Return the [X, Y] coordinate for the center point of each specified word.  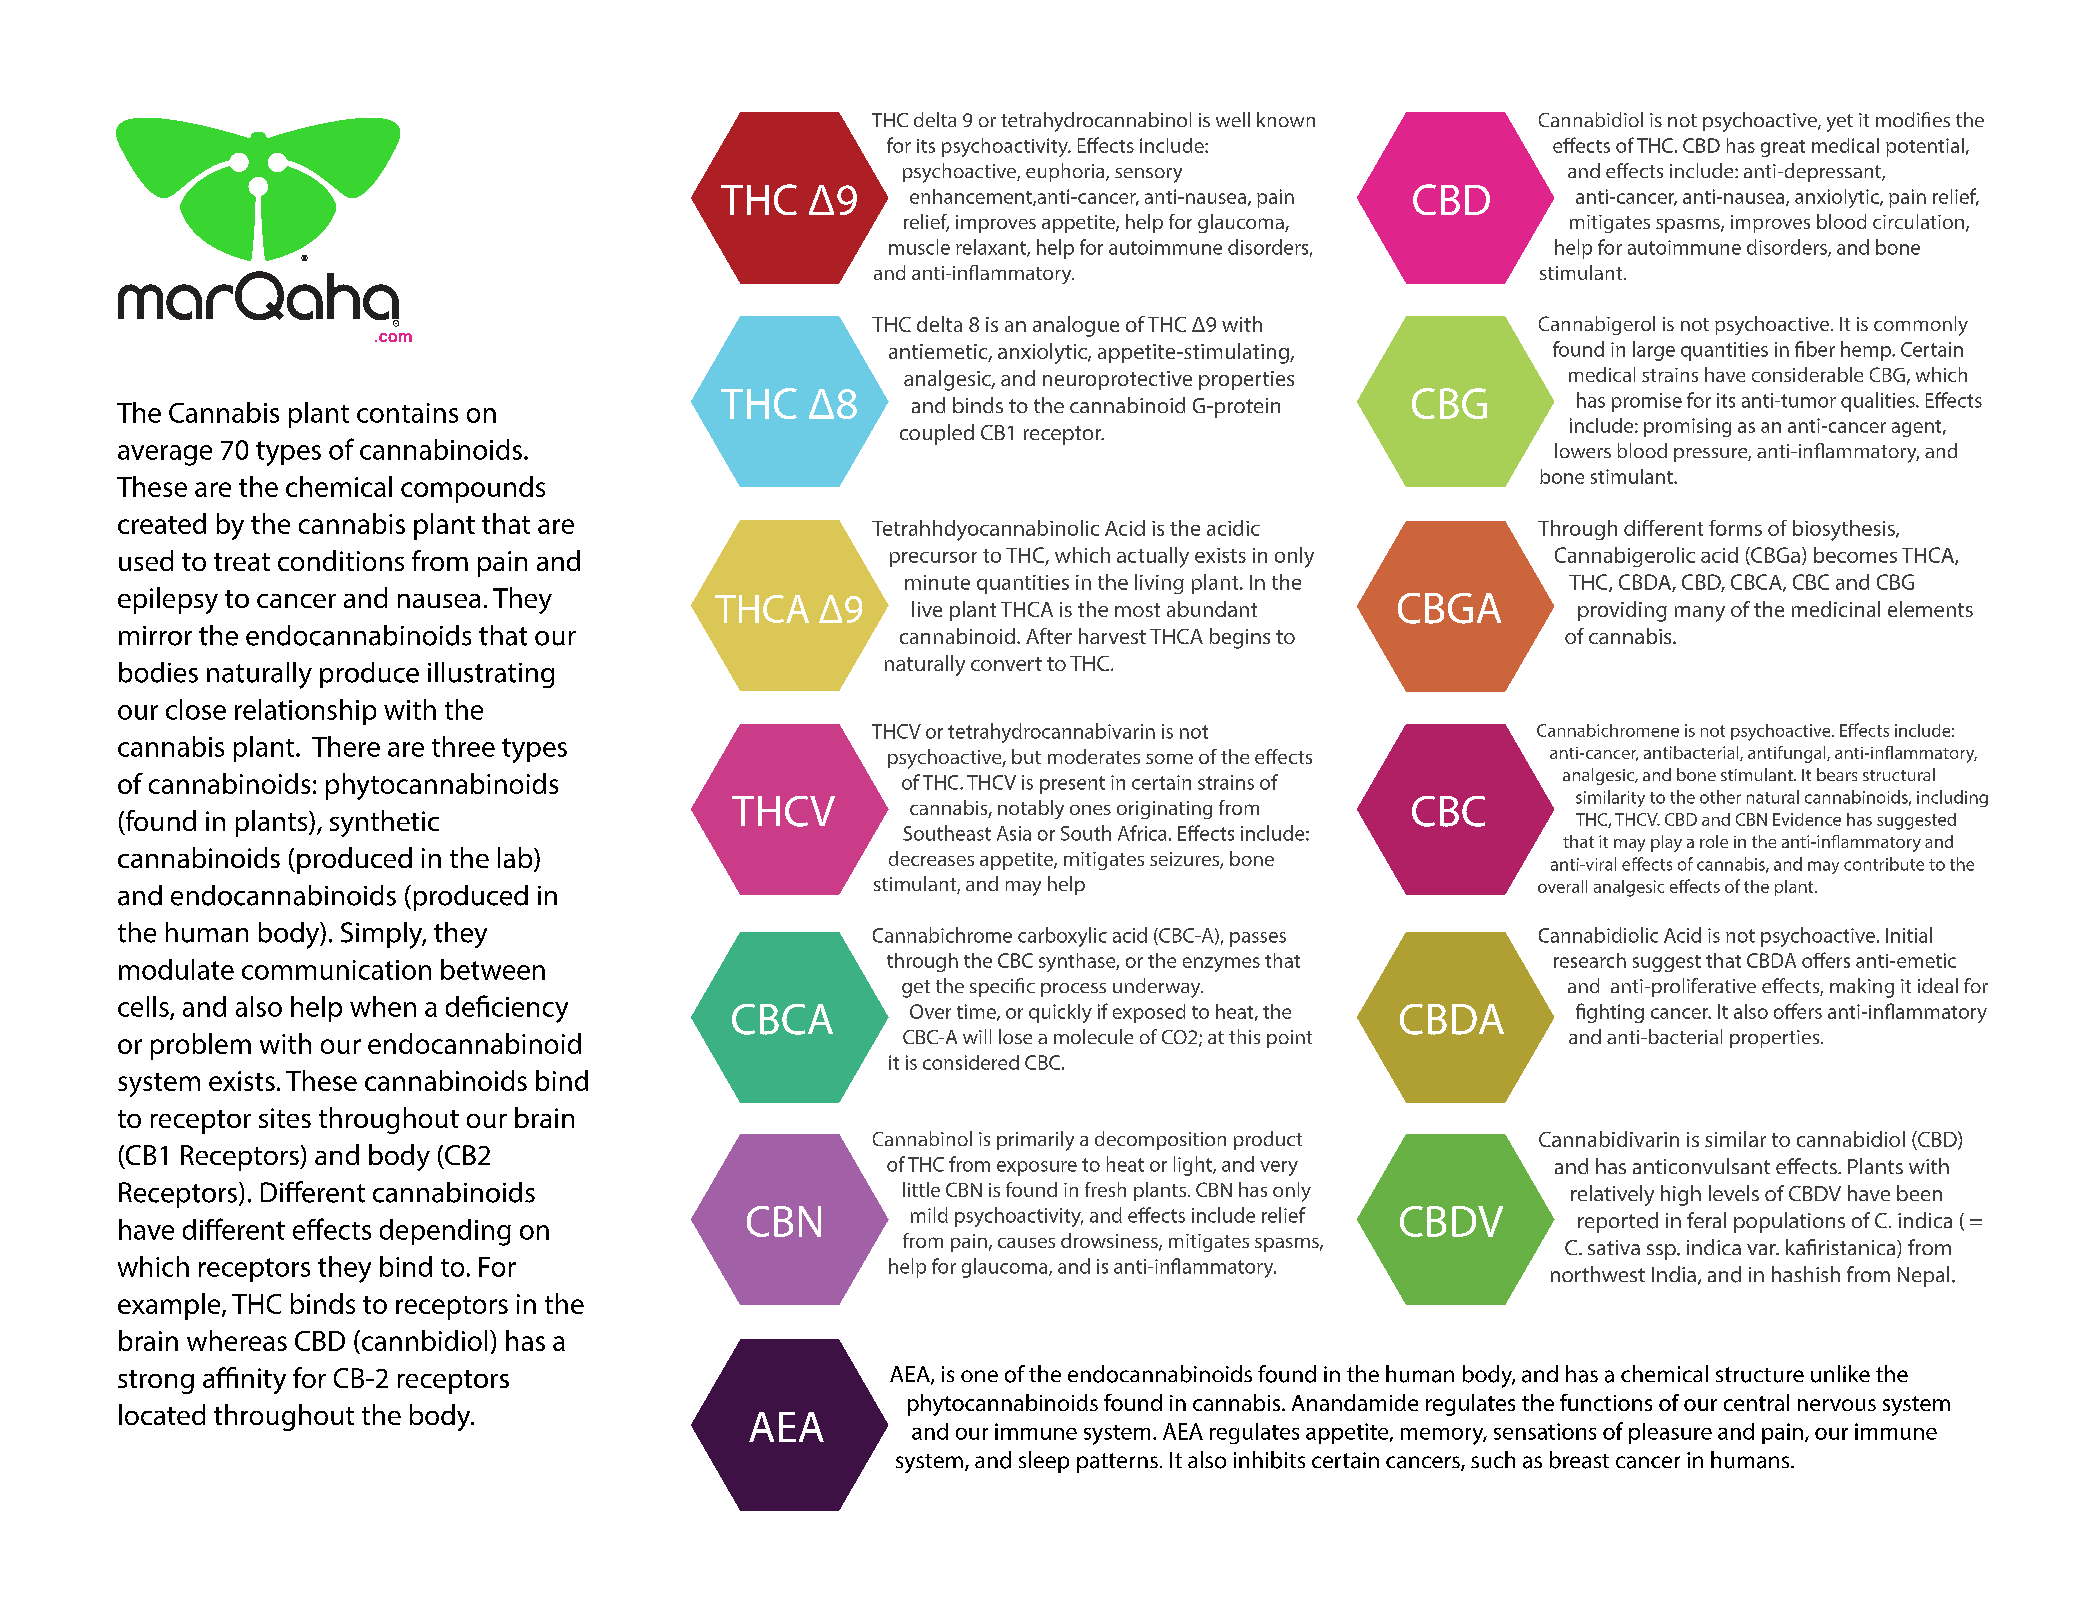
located [162, 1414]
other [1720, 797]
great [1783, 148]
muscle [919, 247]
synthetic [384, 823]
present [1072, 785]
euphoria [1066, 172]
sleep [1044, 1462]
